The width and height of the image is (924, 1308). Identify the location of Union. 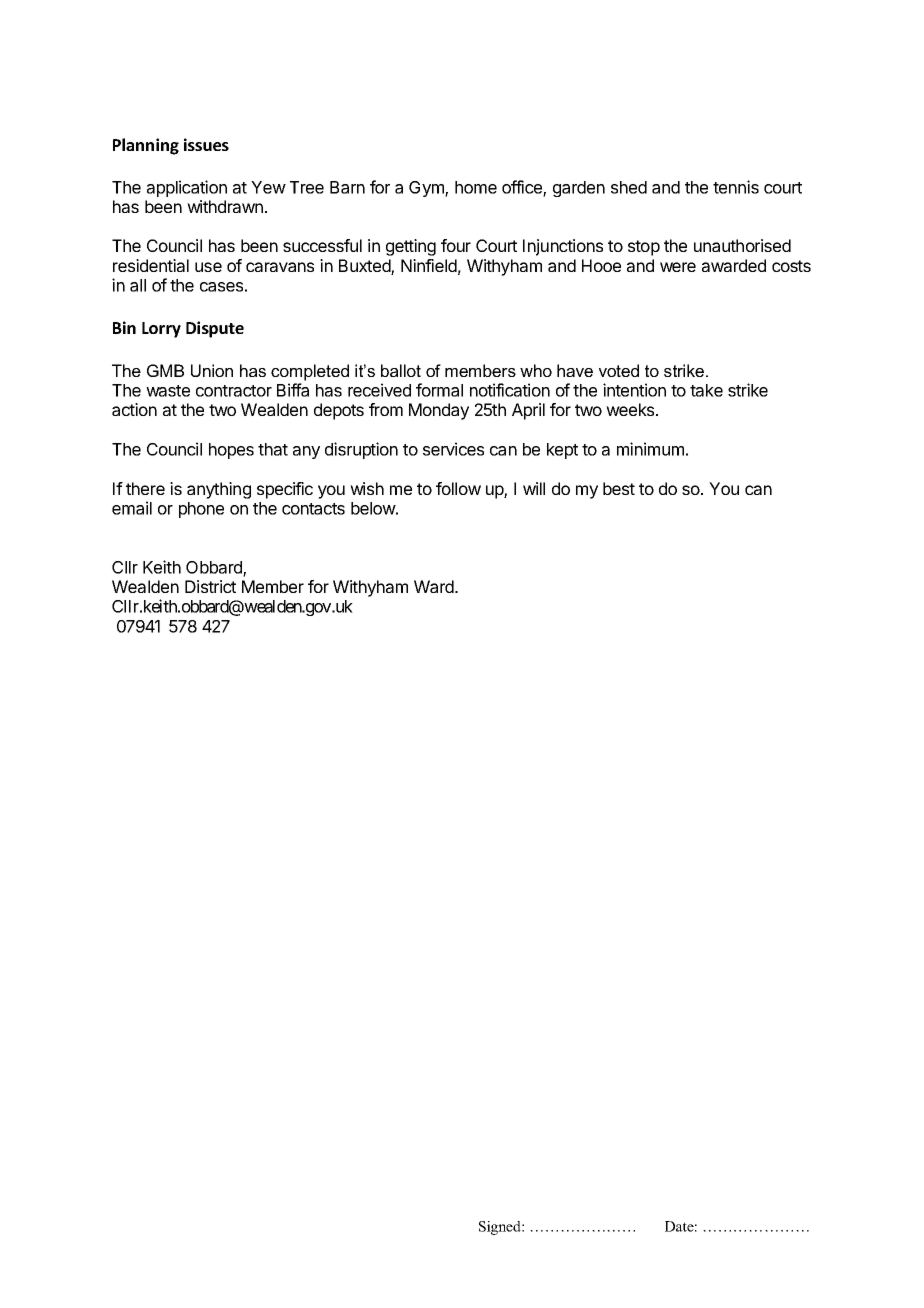
(212, 370).
